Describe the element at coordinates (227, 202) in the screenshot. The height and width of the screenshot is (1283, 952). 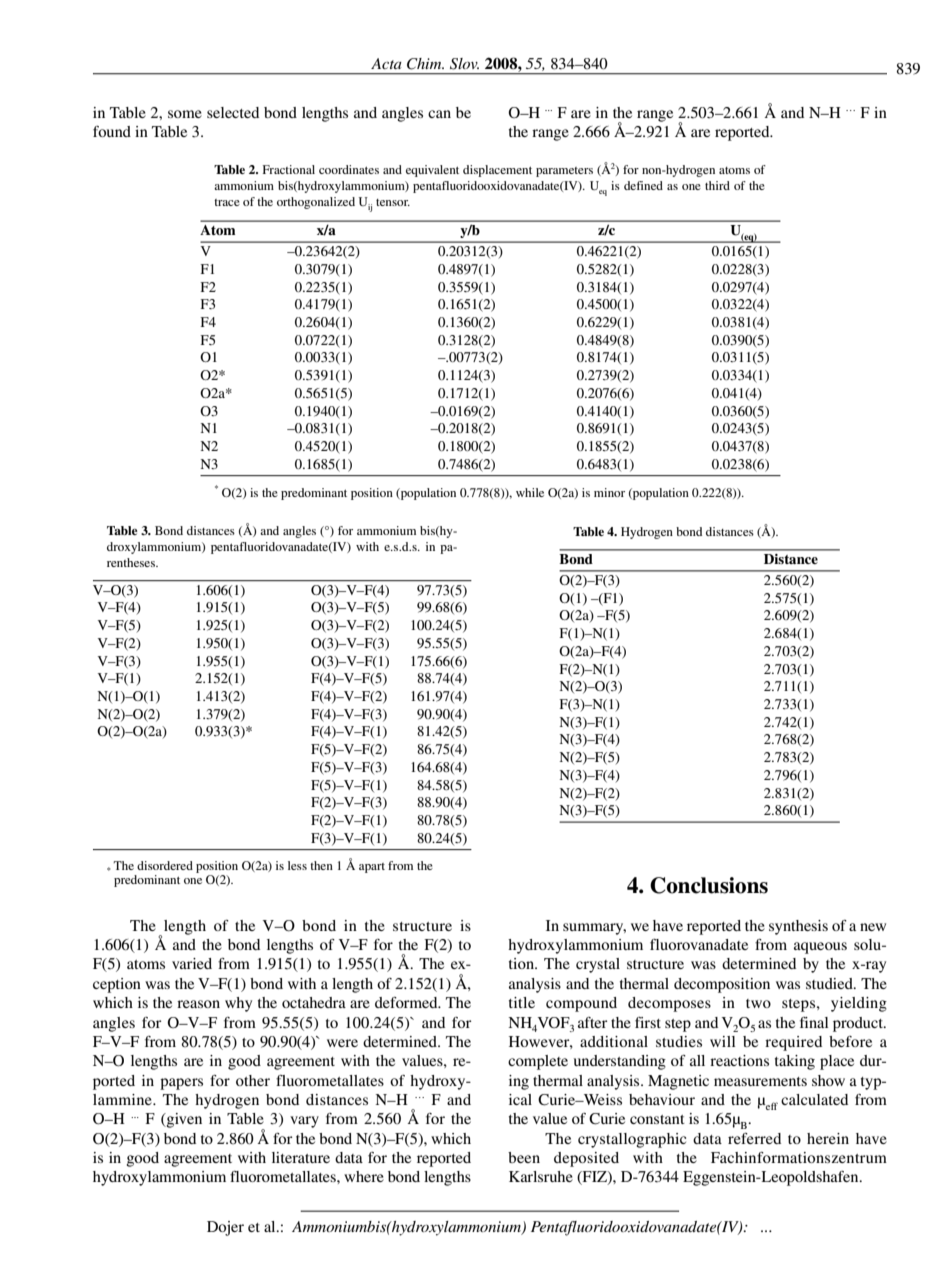
I see `trace` at that location.
